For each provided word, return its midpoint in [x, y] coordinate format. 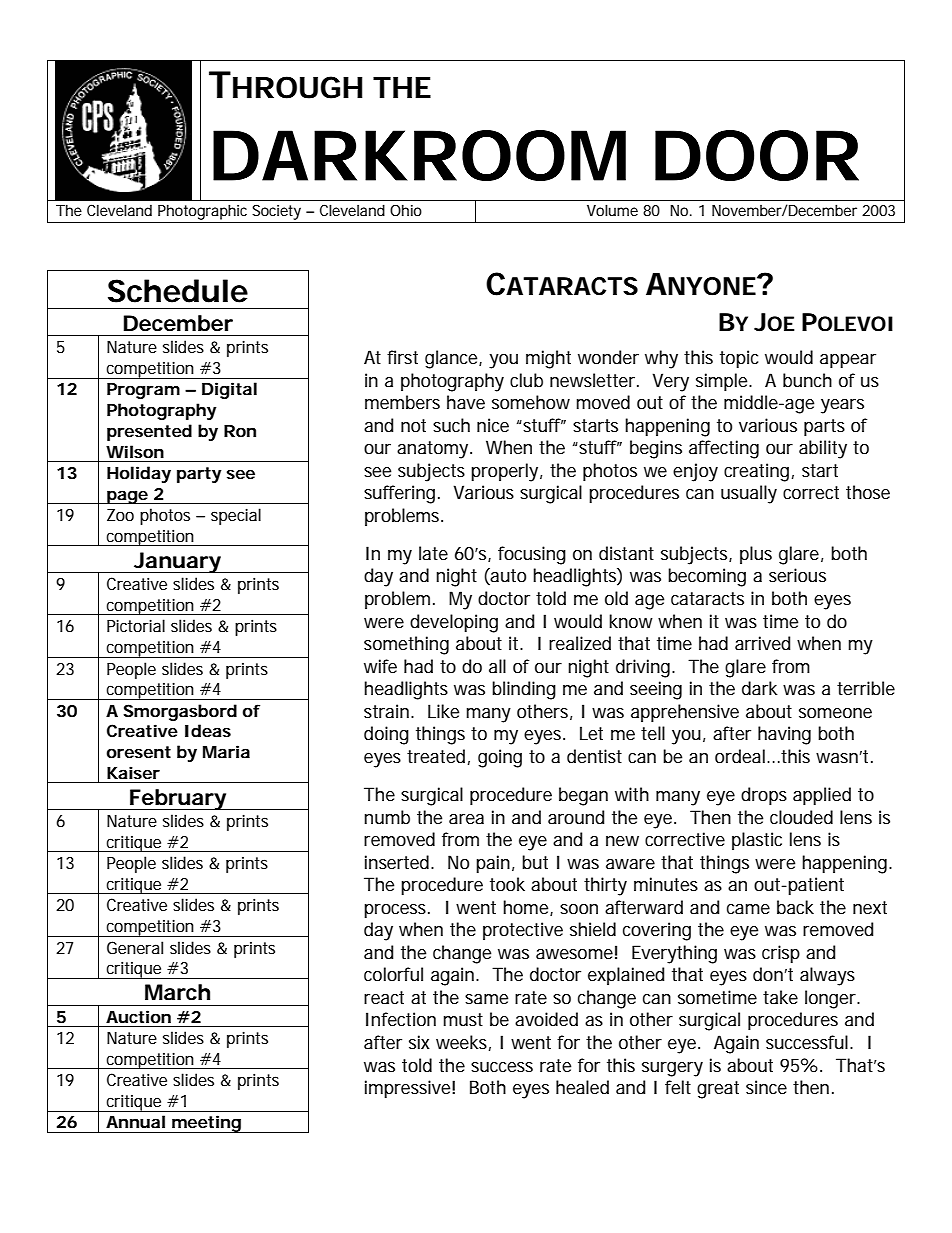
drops [764, 796]
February [179, 799]
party [199, 475]
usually [749, 494]
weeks [463, 1043]
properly [506, 472]
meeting [207, 1124]
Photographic [202, 212]
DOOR [757, 155]
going [500, 758]
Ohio [406, 210]
